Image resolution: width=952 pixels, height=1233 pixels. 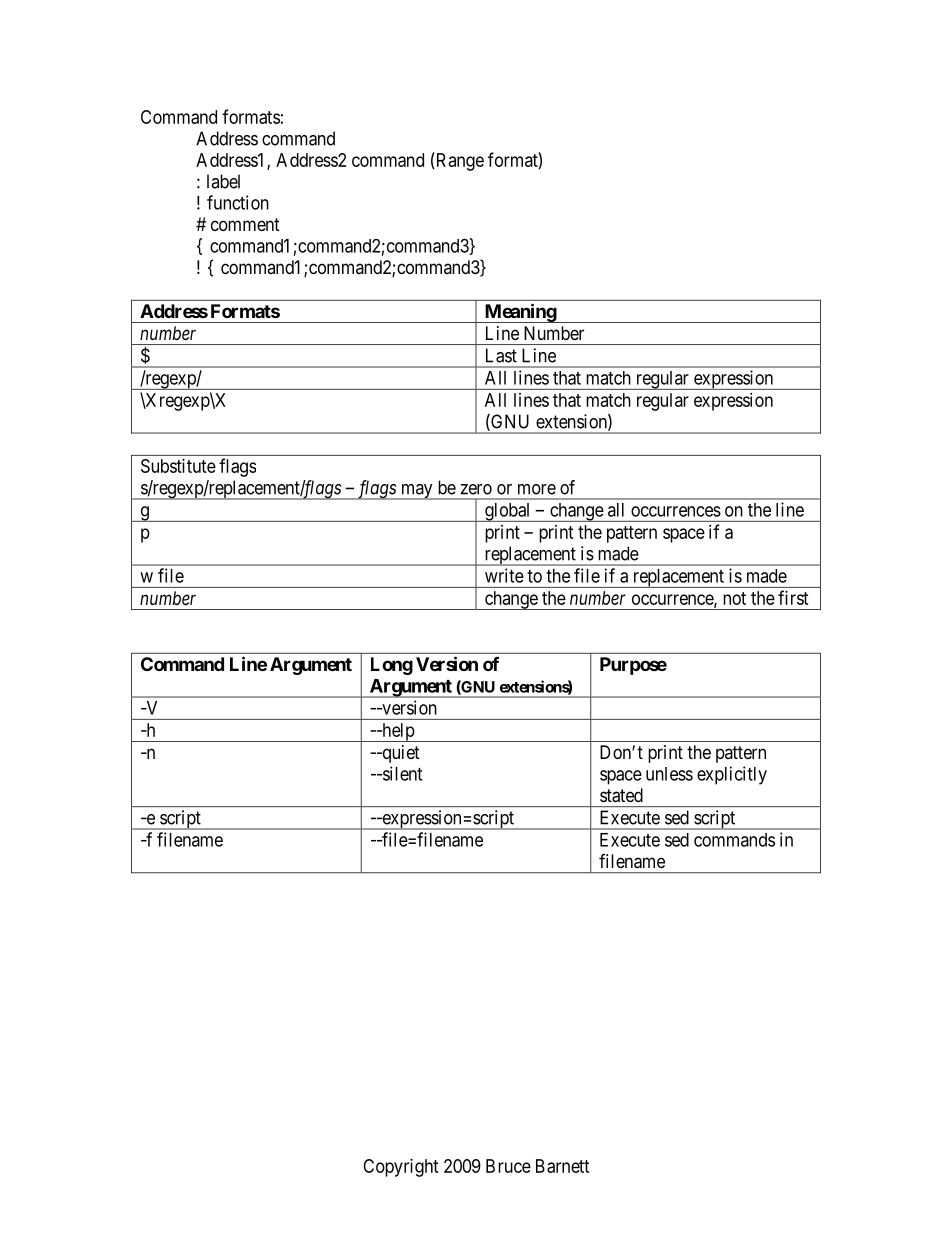 What do you see at coordinates (793, 597) in the screenshot?
I see `first` at bounding box center [793, 597].
